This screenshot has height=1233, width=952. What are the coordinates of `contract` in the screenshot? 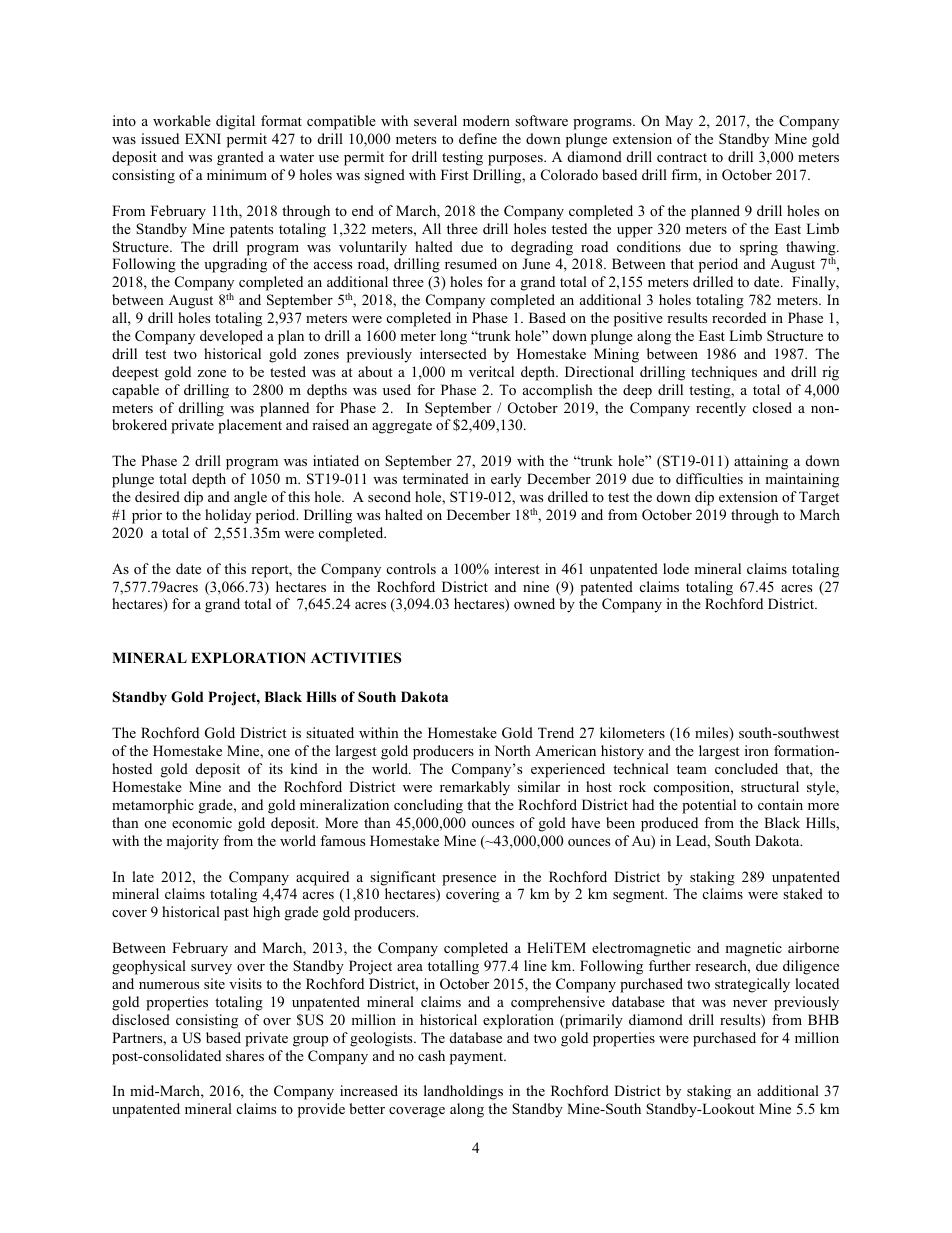 It's located at (682, 157).
